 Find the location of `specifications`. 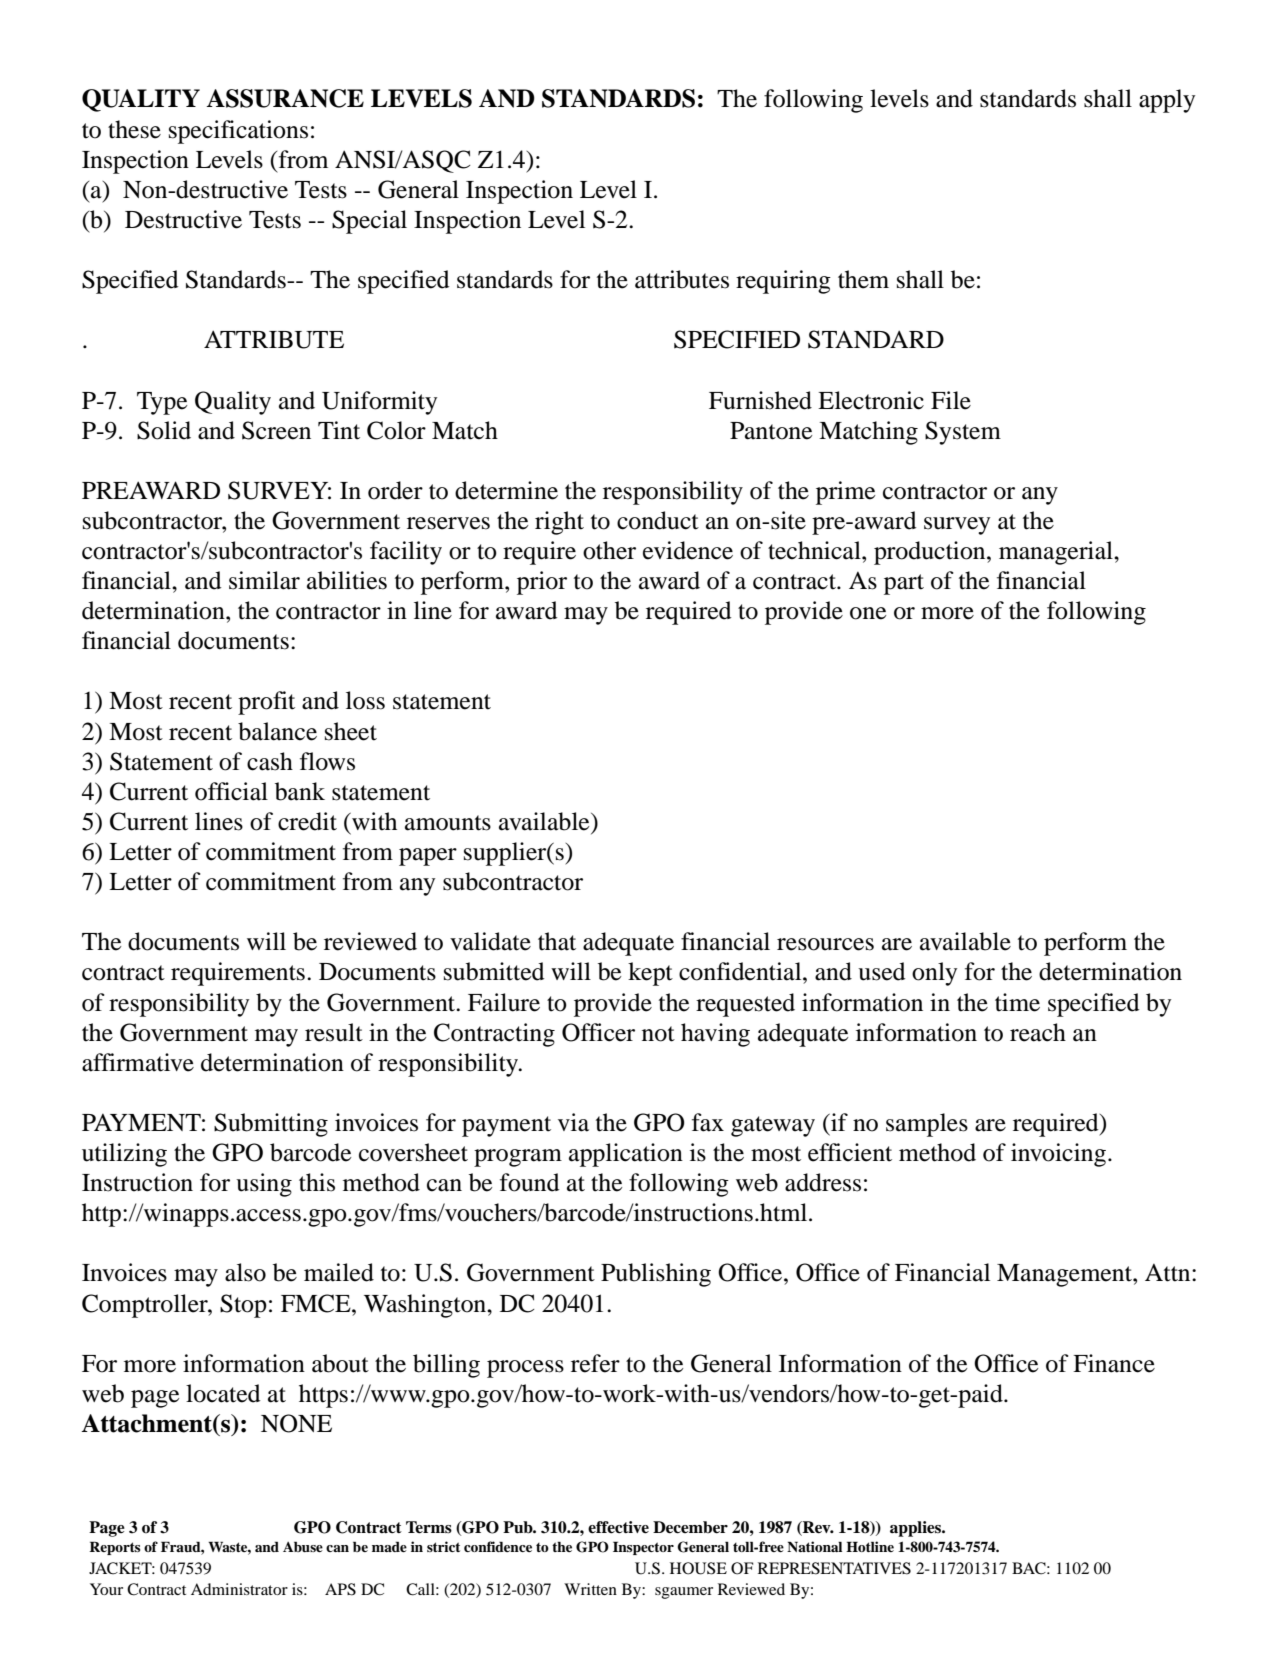

specifications is located at coordinates (238, 132).
